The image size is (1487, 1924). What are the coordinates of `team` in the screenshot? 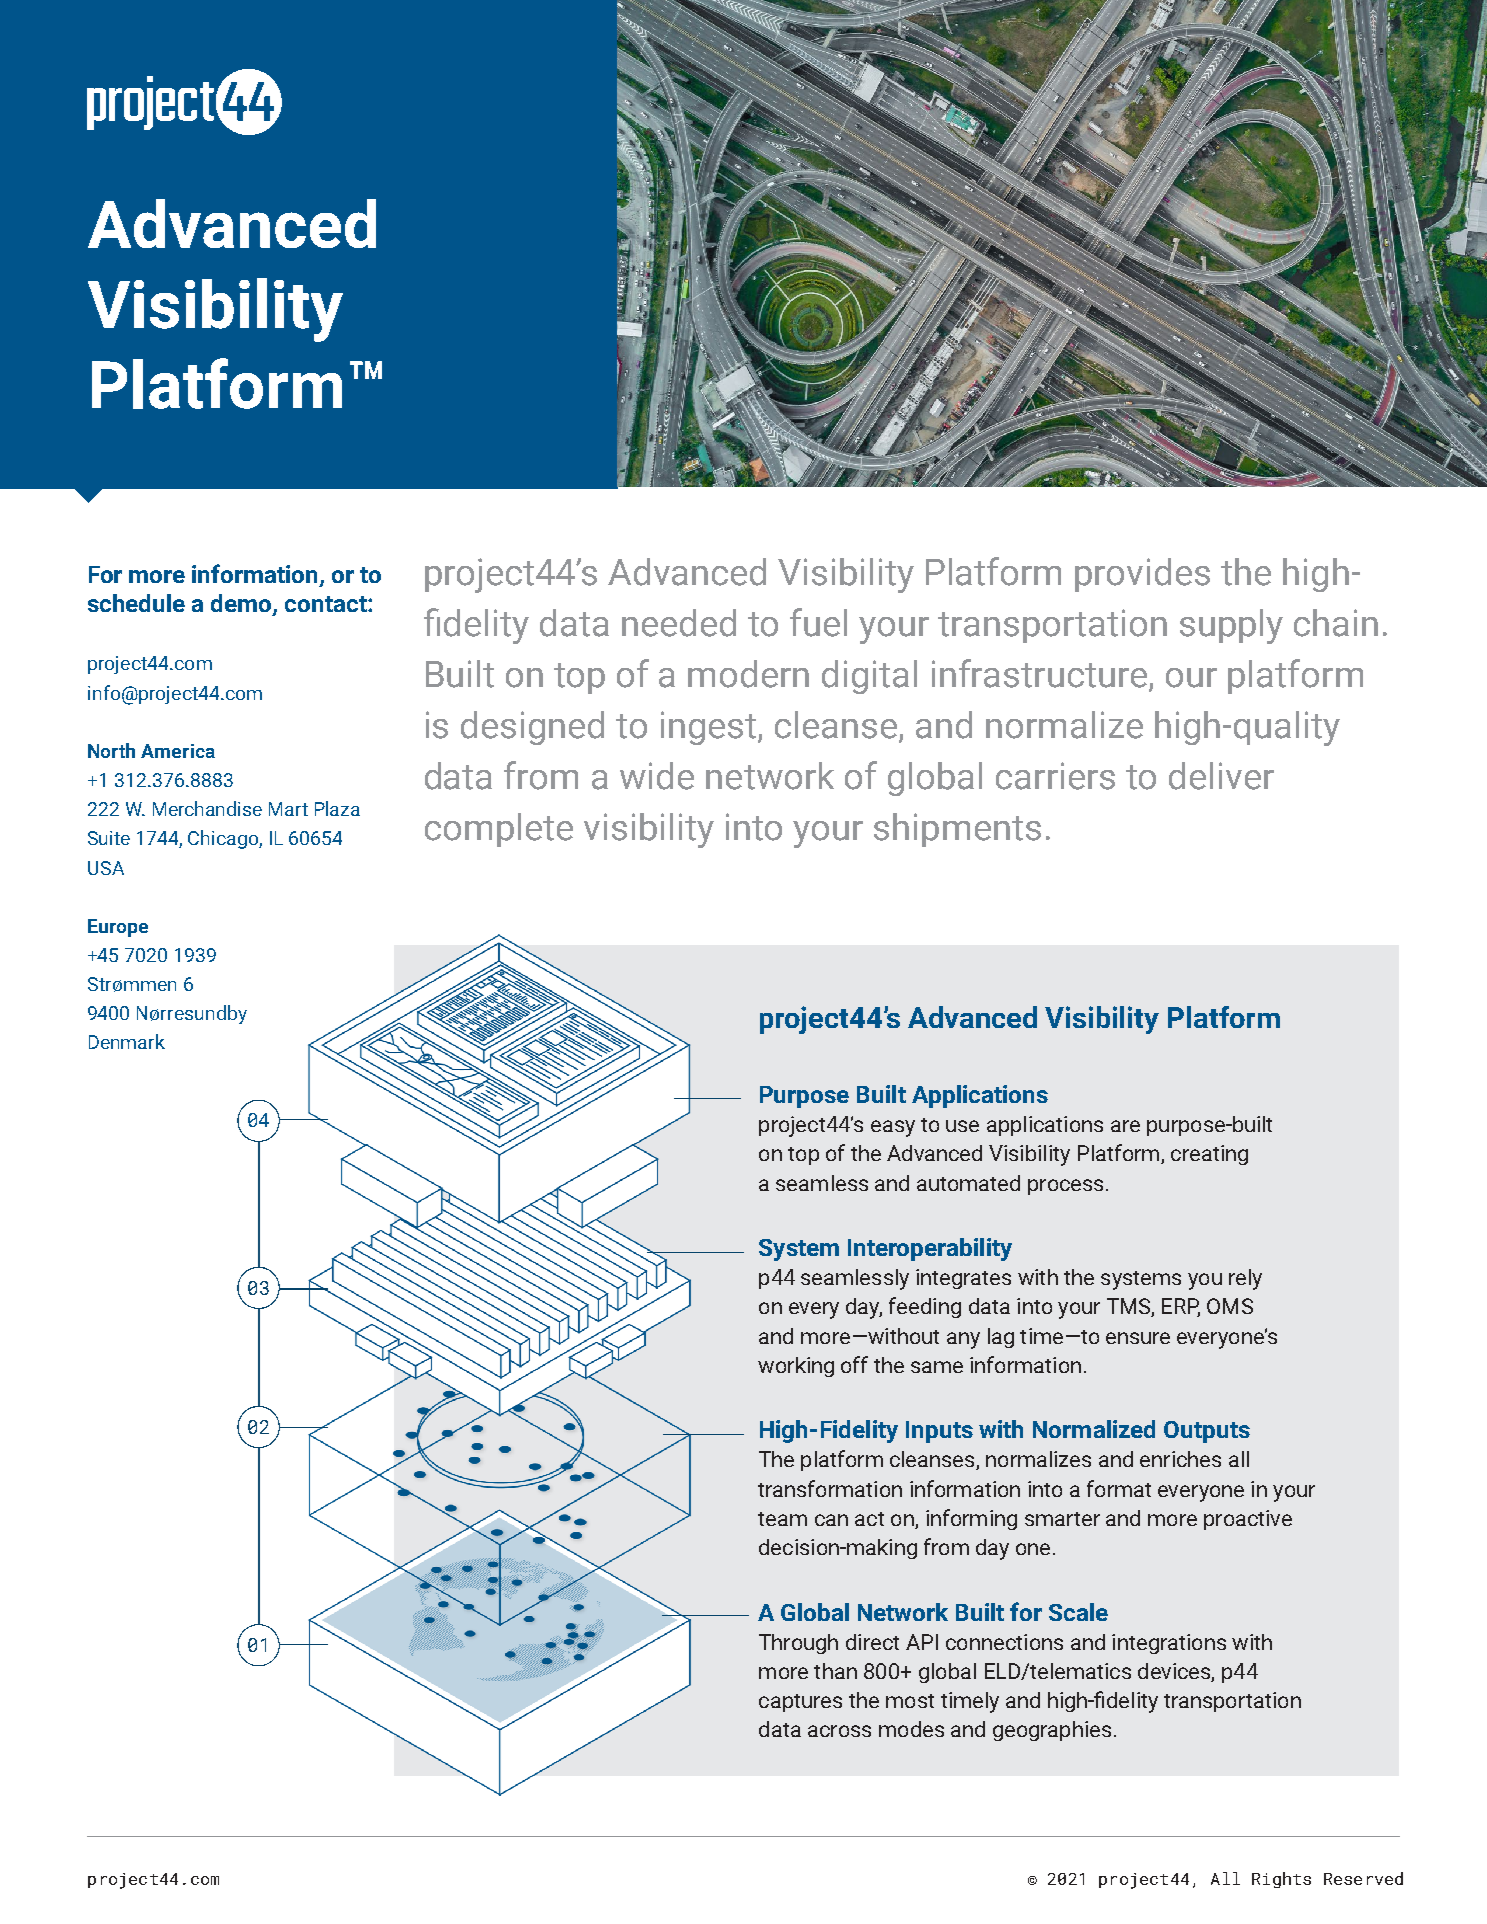 It's located at (782, 1519).
